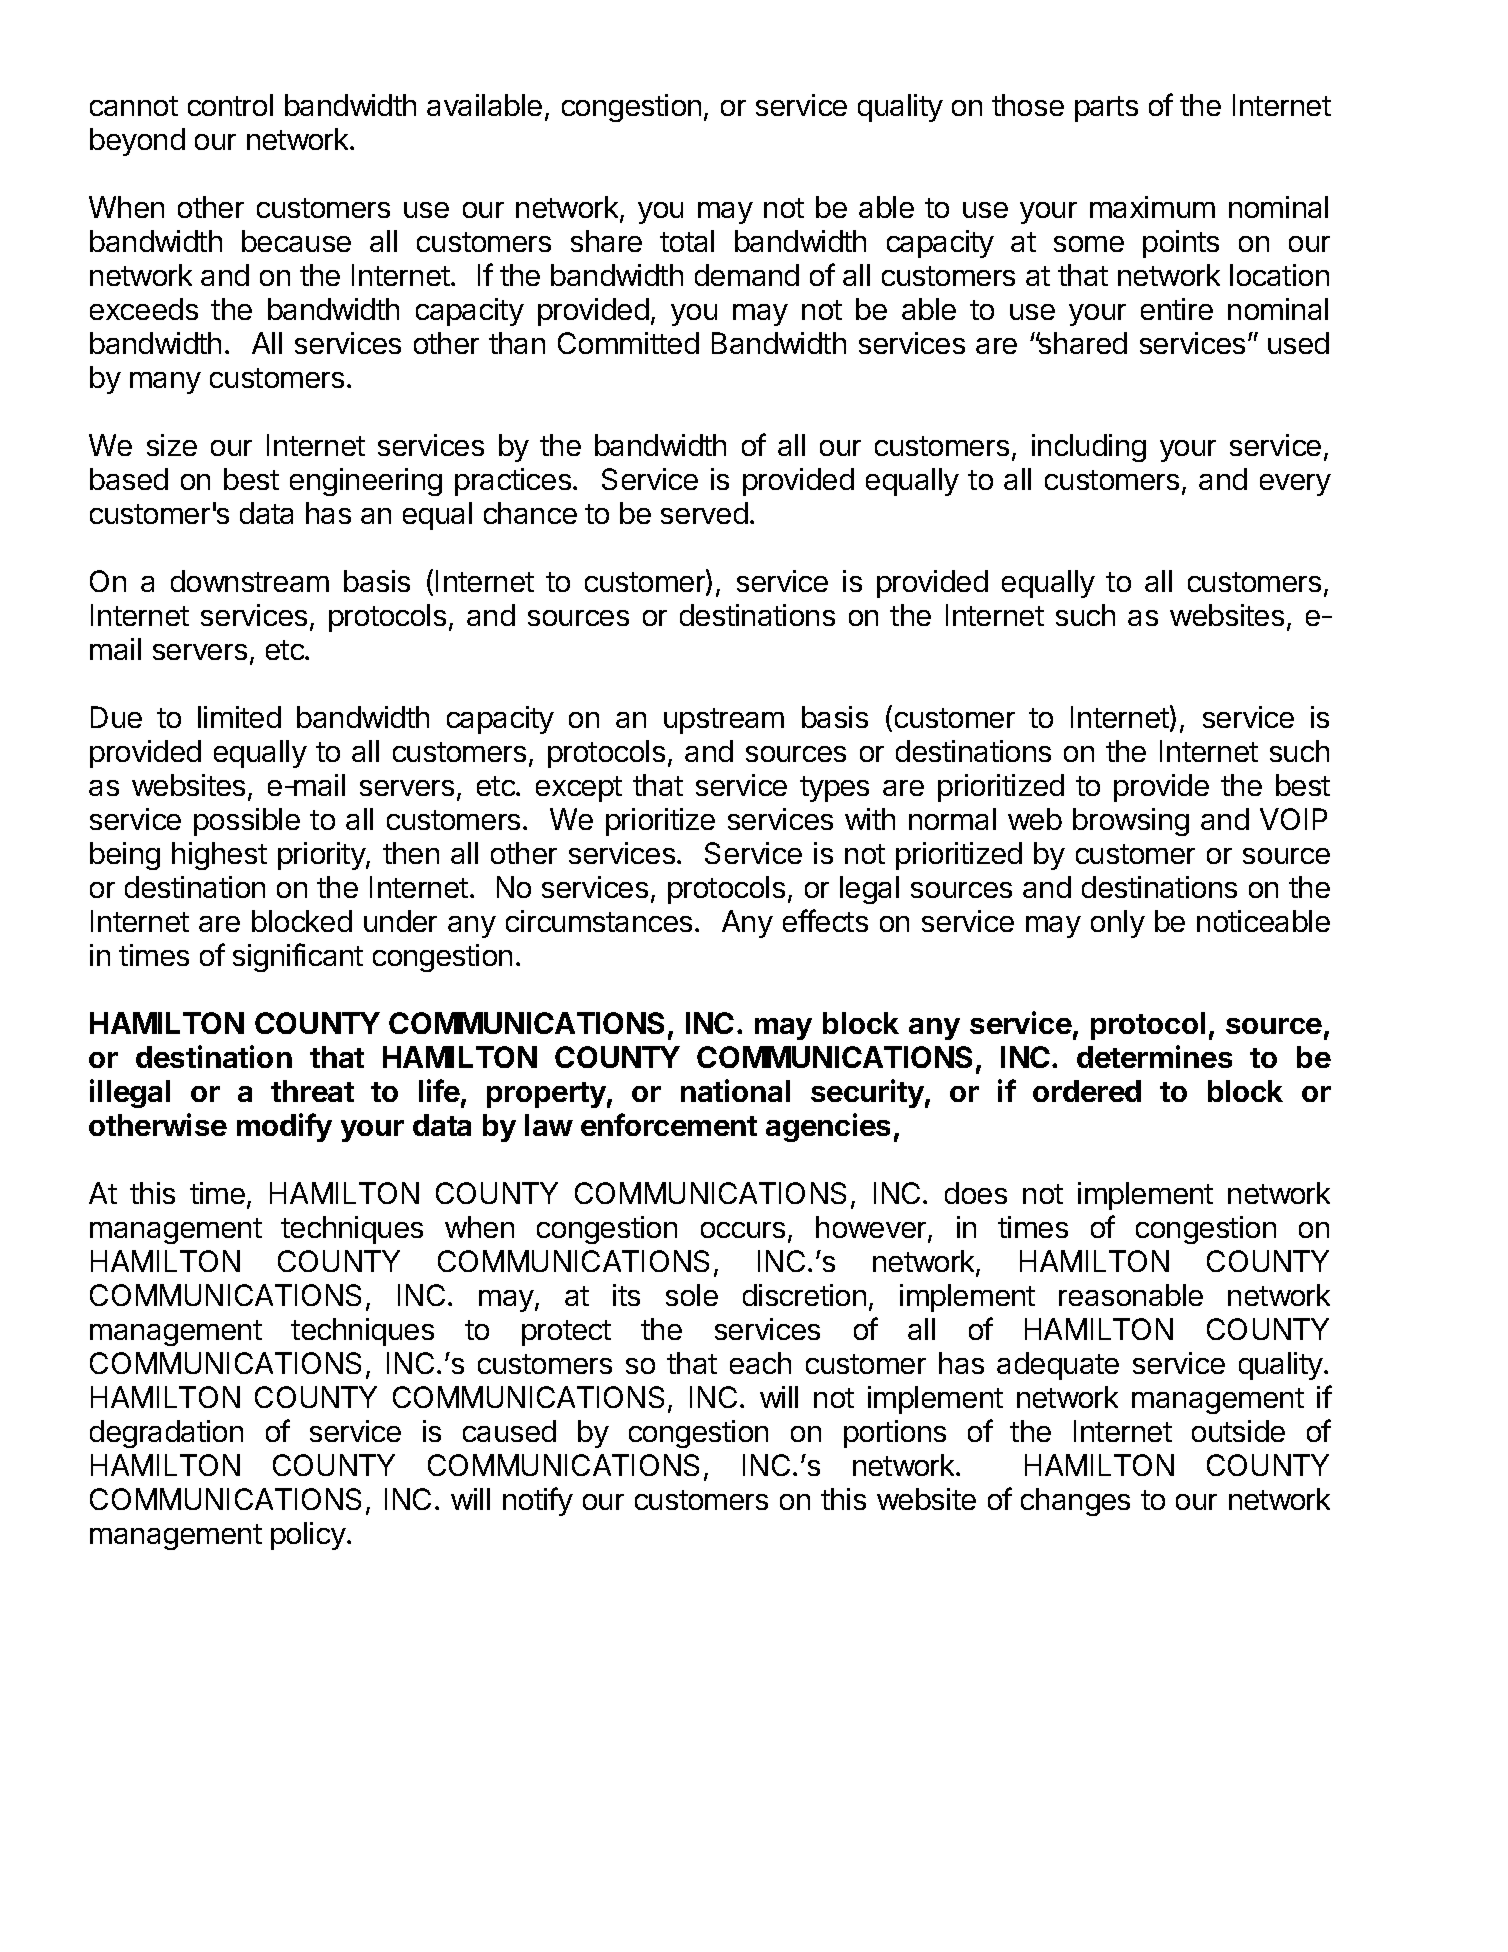 The height and width of the screenshot is (1952, 1508). I want to click on including, so click(1089, 448).
